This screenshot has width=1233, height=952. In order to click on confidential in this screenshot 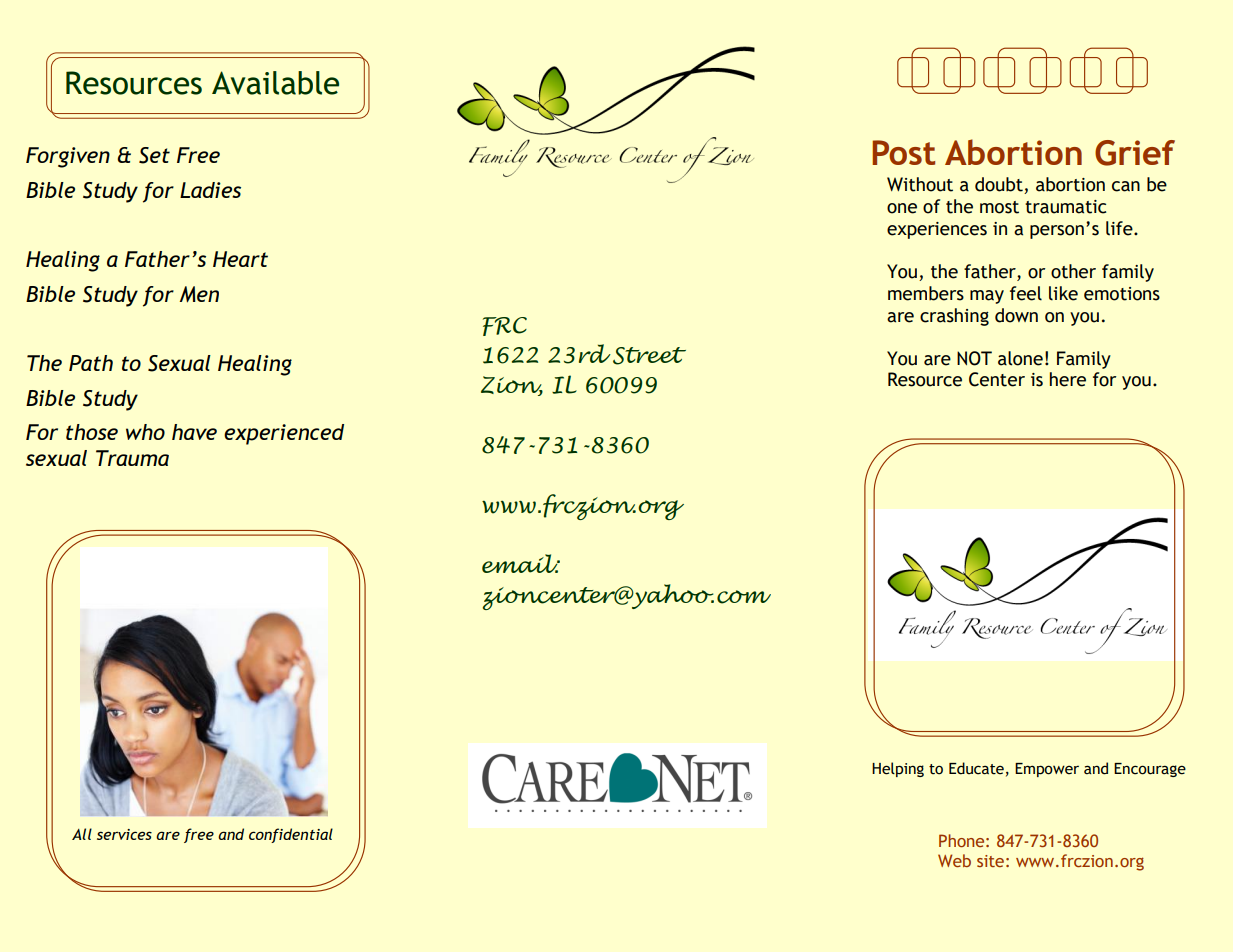, I will do `click(291, 835)`.
